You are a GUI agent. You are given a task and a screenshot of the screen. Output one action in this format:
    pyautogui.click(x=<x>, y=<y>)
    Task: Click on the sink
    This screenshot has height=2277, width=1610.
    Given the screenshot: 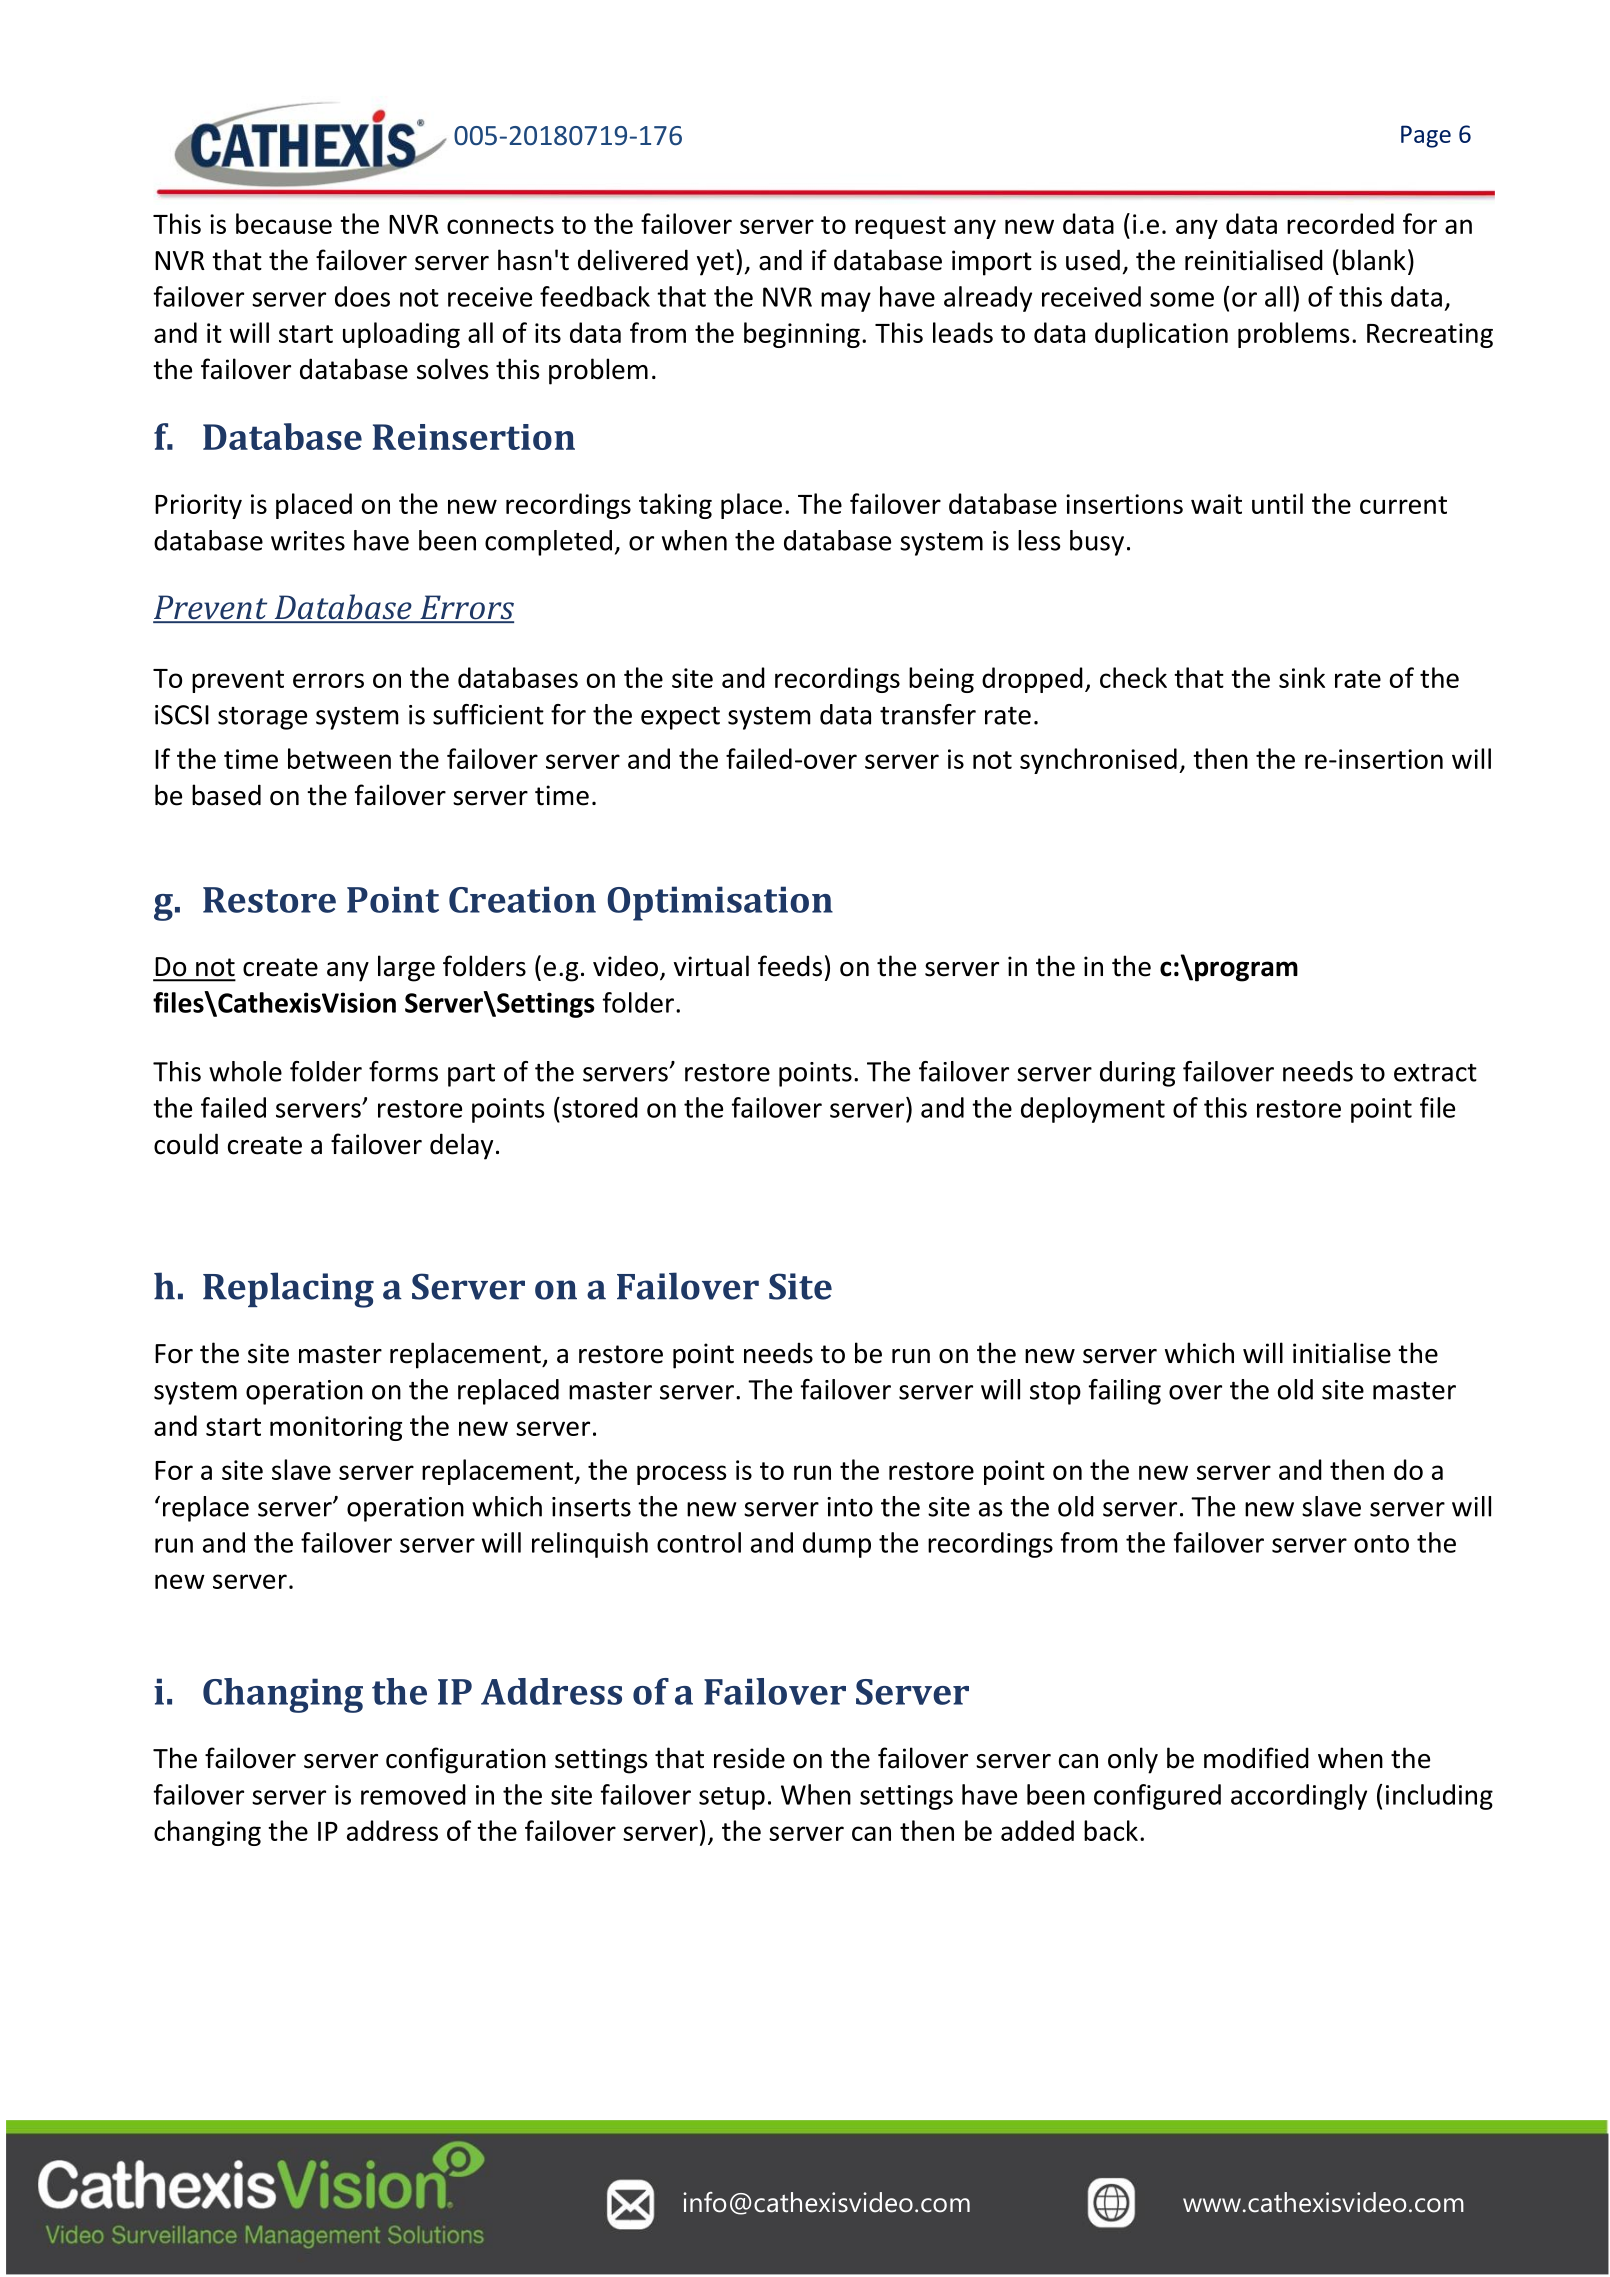 What is the action you would take?
    pyautogui.click(x=1302, y=677)
